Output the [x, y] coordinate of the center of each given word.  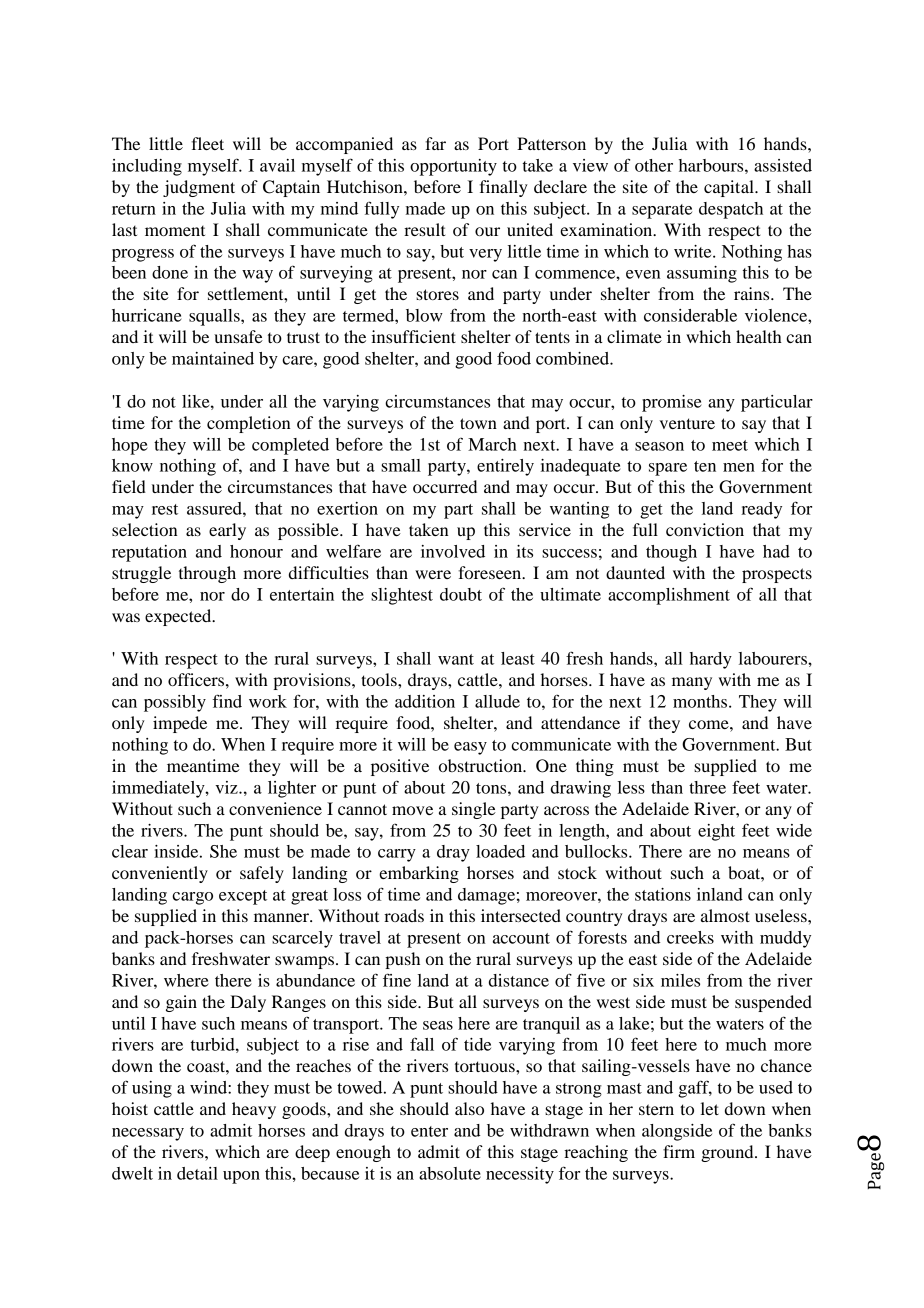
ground [728, 1153]
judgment [199, 188]
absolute [450, 1173]
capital [730, 188]
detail [197, 1173]
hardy [711, 660]
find [227, 701]
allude [497, 701]
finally [504, 188]
